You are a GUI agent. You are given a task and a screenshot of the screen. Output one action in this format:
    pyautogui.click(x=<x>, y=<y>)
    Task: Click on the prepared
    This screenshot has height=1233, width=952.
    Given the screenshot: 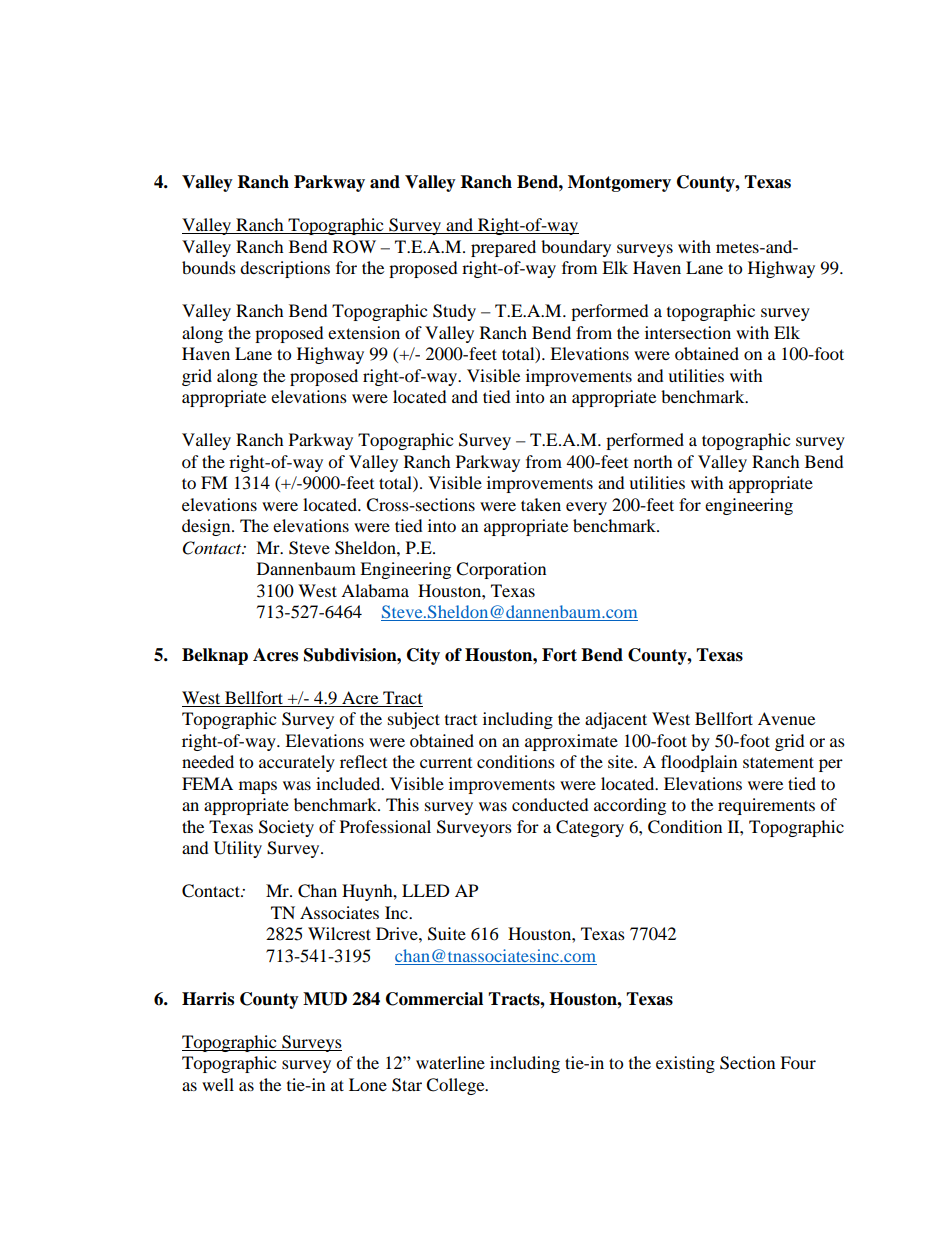 What is the action you would take?
    pyautogui.click(x=503, y=248)
